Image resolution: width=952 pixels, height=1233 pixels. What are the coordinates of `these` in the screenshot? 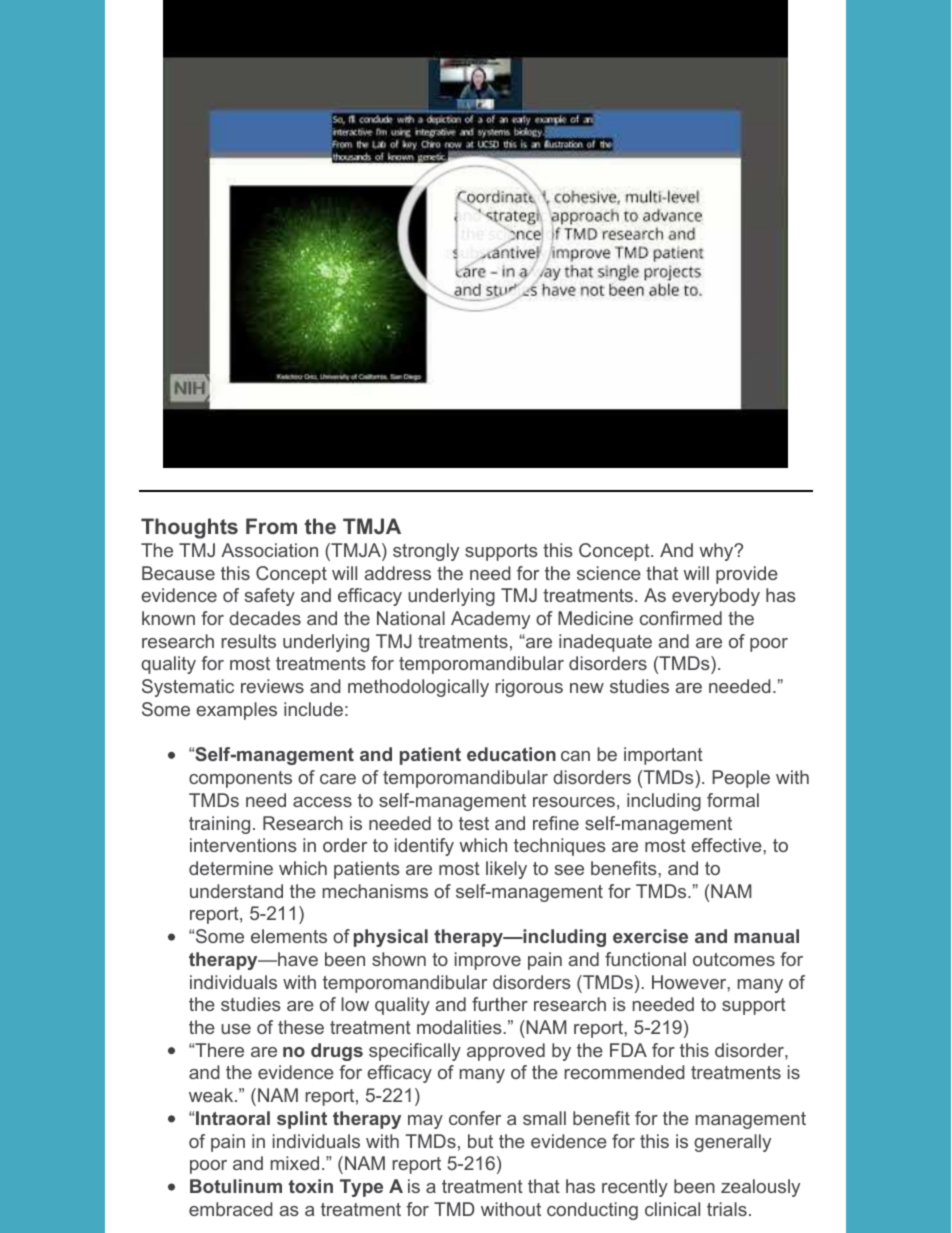 It's located at (301, 1027).
